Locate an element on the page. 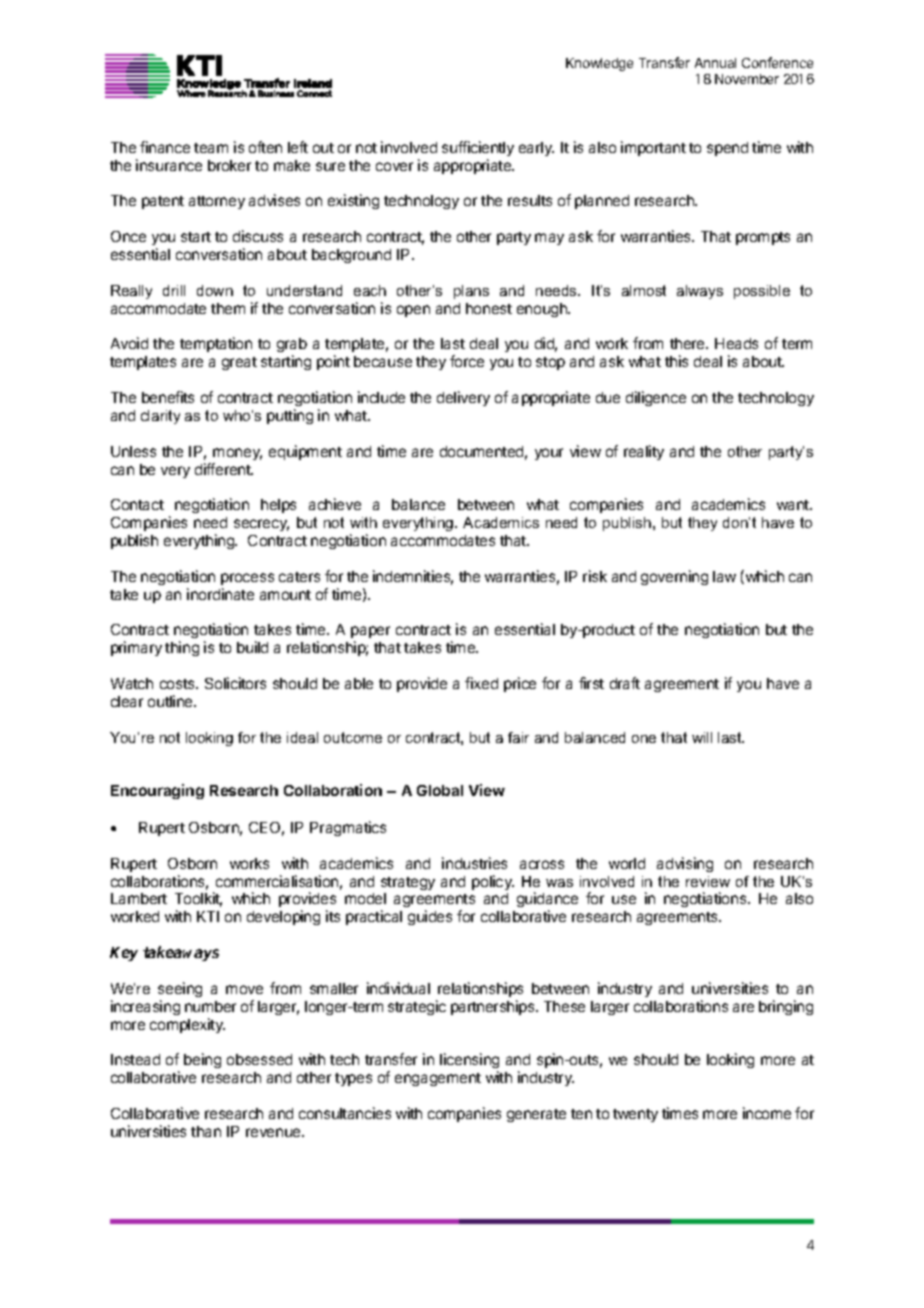  Global is located at coordinates (440, 790).
